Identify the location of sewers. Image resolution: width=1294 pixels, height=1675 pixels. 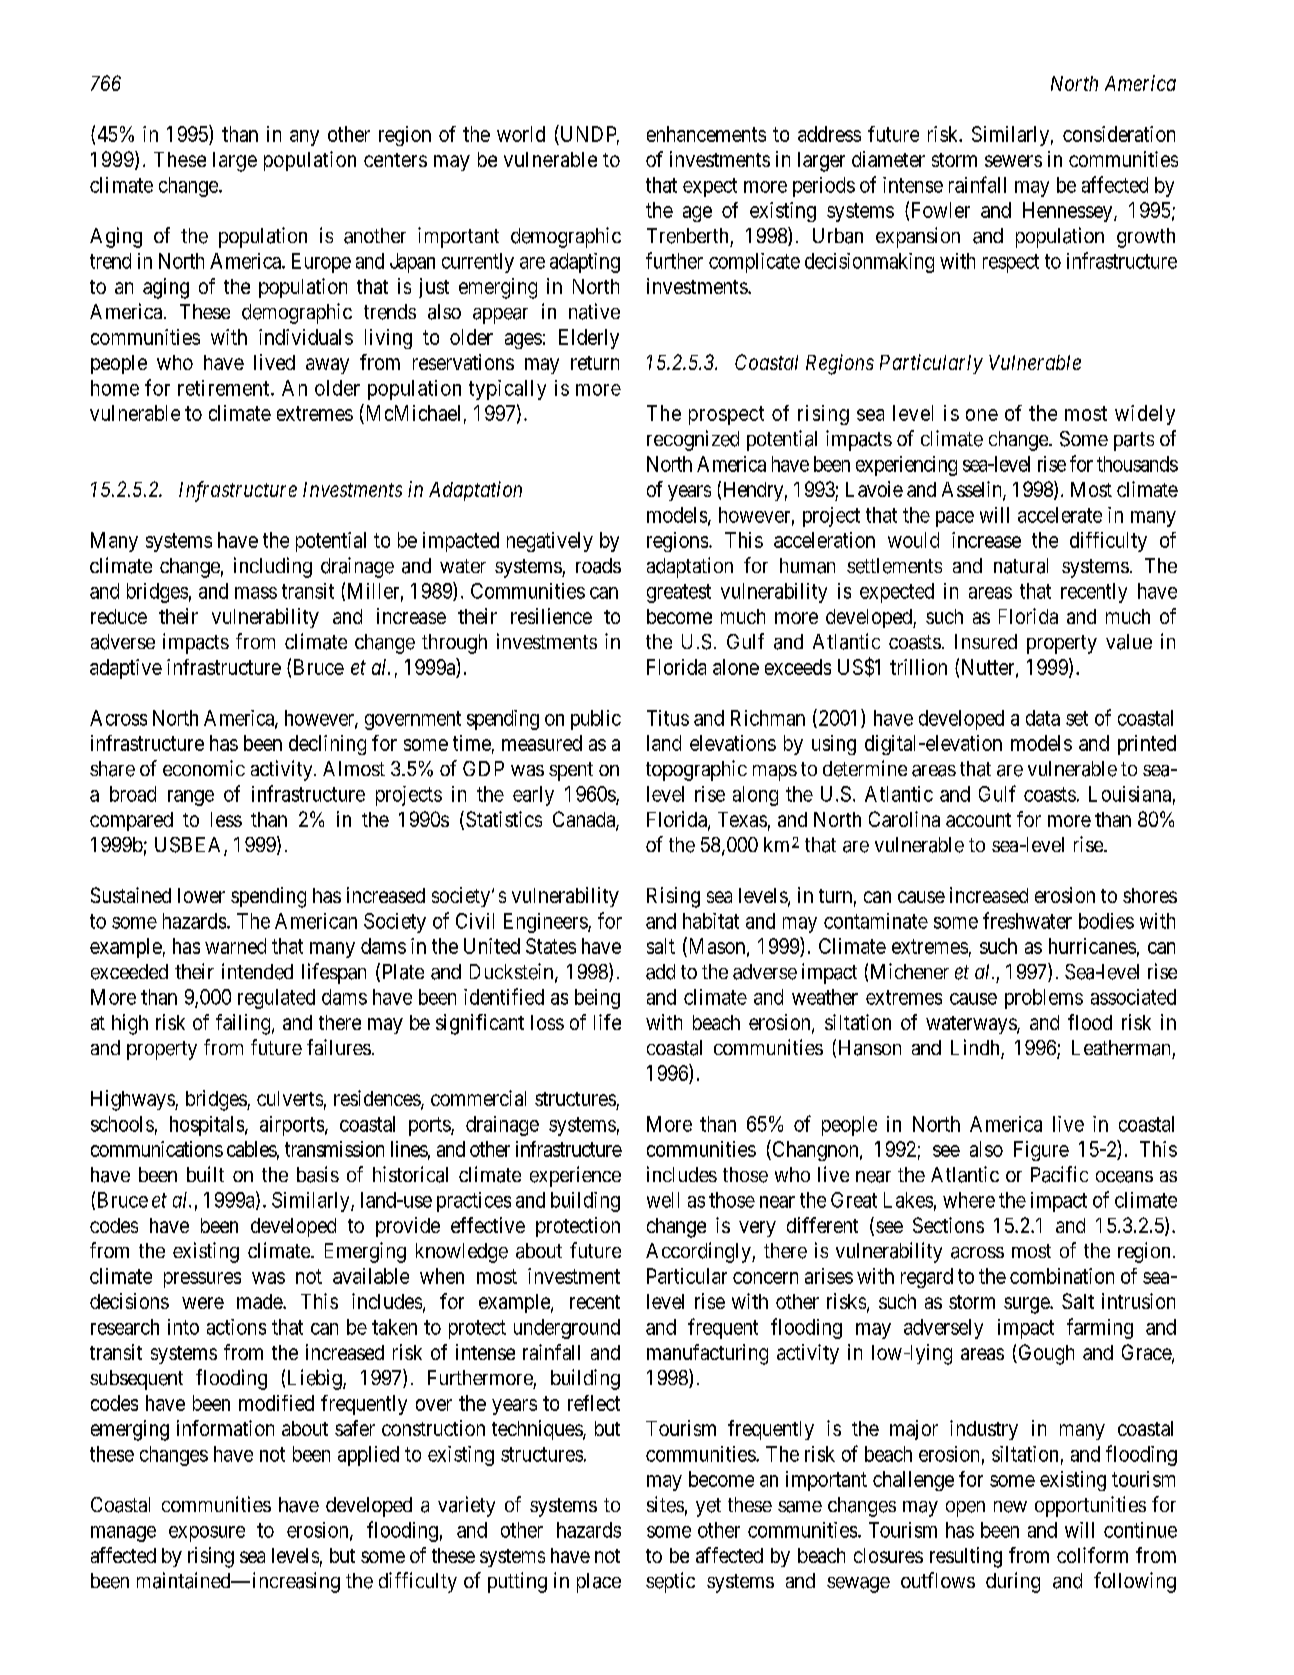
(1013, 161).
